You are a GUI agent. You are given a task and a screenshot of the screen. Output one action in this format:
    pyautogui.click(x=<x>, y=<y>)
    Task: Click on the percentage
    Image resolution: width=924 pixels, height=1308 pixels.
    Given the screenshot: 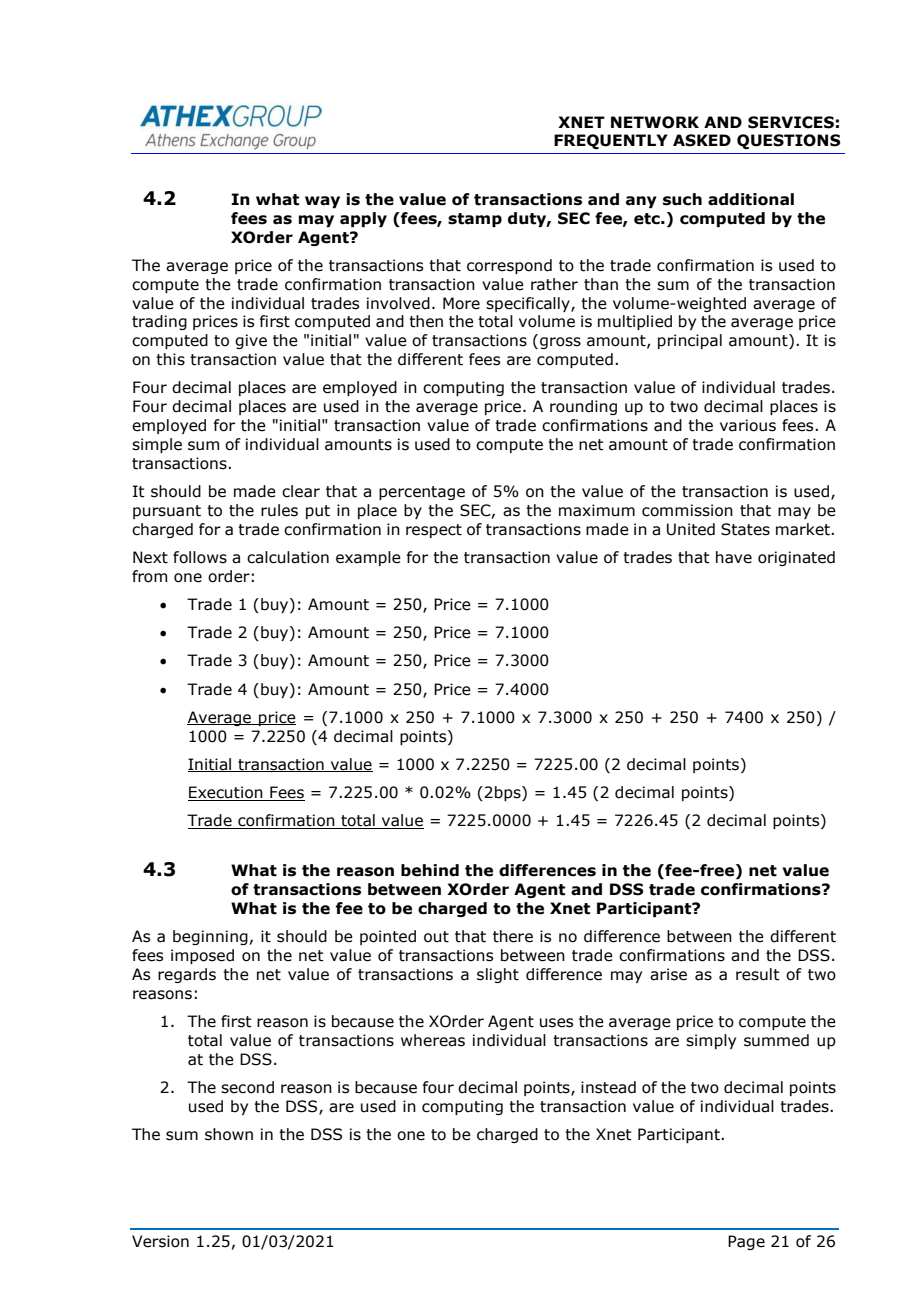 What is the action you would take?
    pyautogui.click(x=422, y=493)
